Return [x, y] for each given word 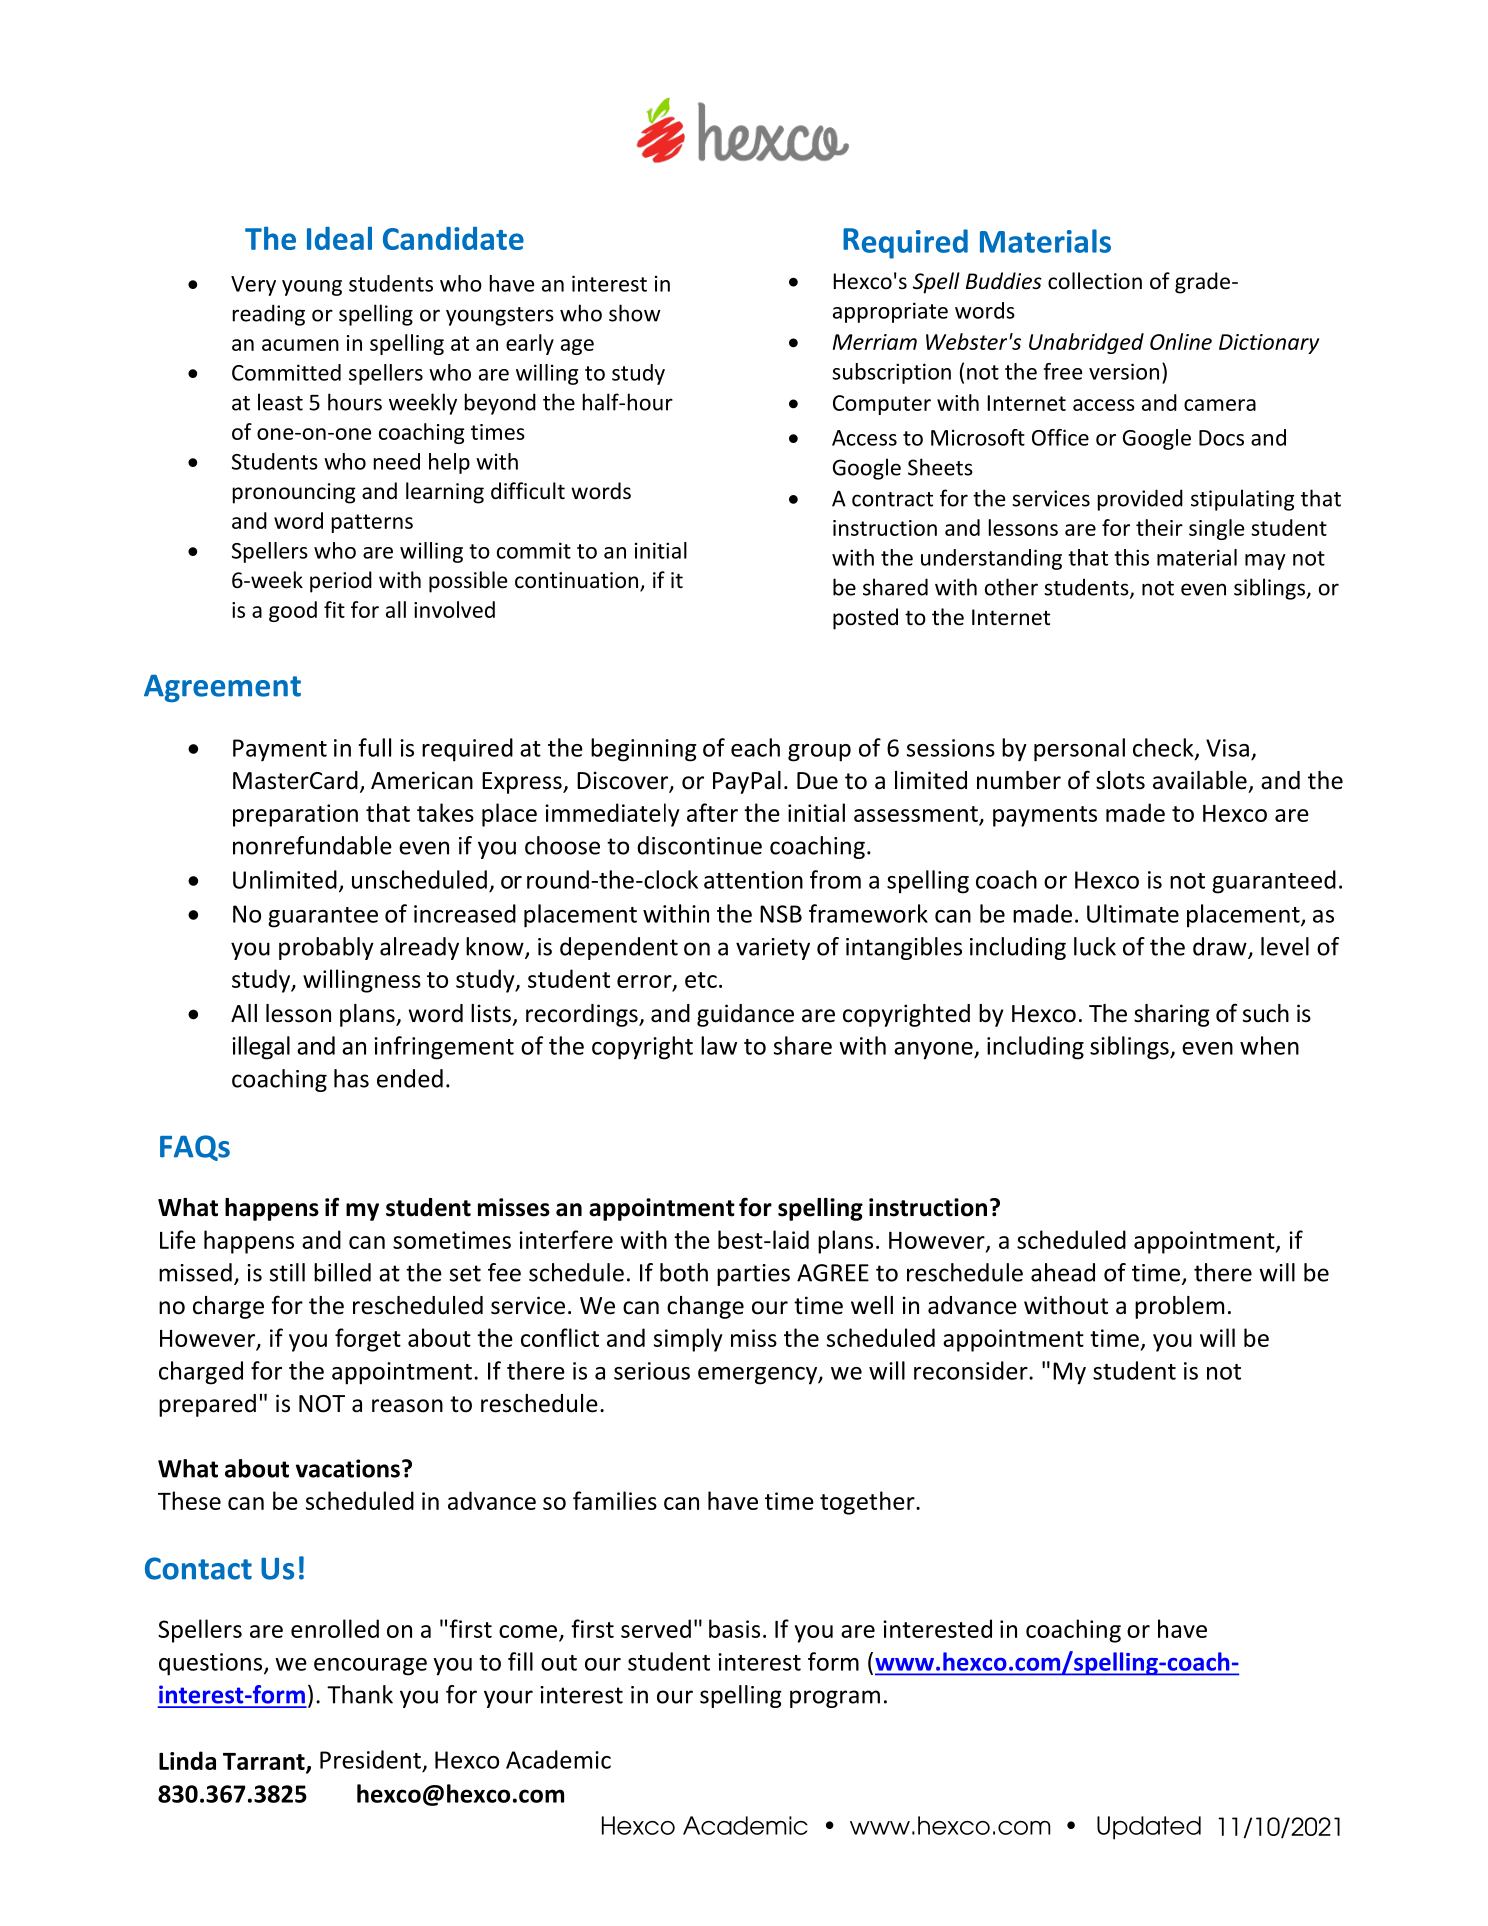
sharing [1172, 1015]
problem [1179, 1307]
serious [652, 1371]
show [635, 313]
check [1164, 748]
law [719, 1045]
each [755, 747]
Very [253, 286]
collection [1095, 281]
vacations [348, 1468]
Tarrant [265, 1762]
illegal [261, 1048]
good [293, 611]
